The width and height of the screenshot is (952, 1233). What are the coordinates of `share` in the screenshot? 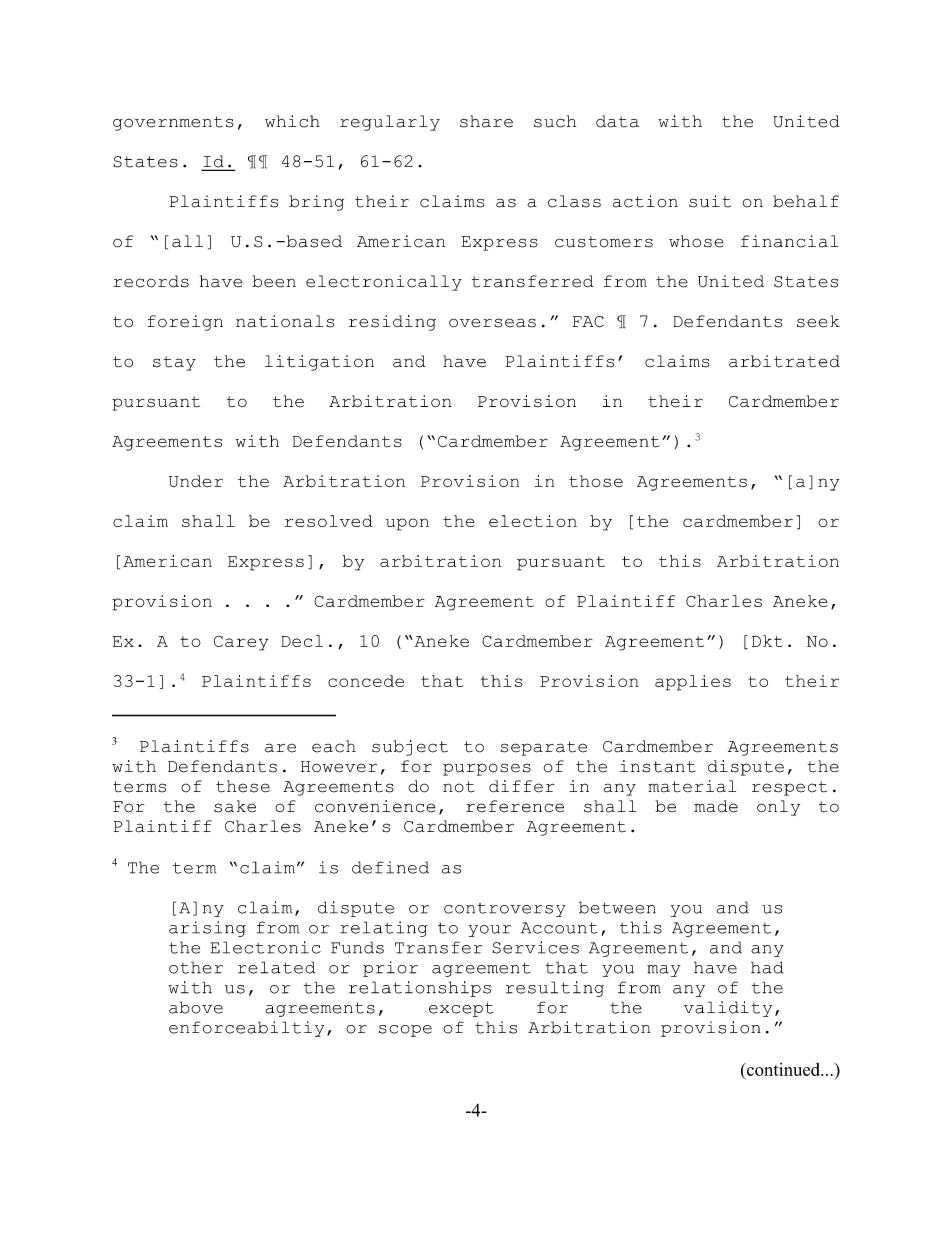 It's located at (486, 121).
